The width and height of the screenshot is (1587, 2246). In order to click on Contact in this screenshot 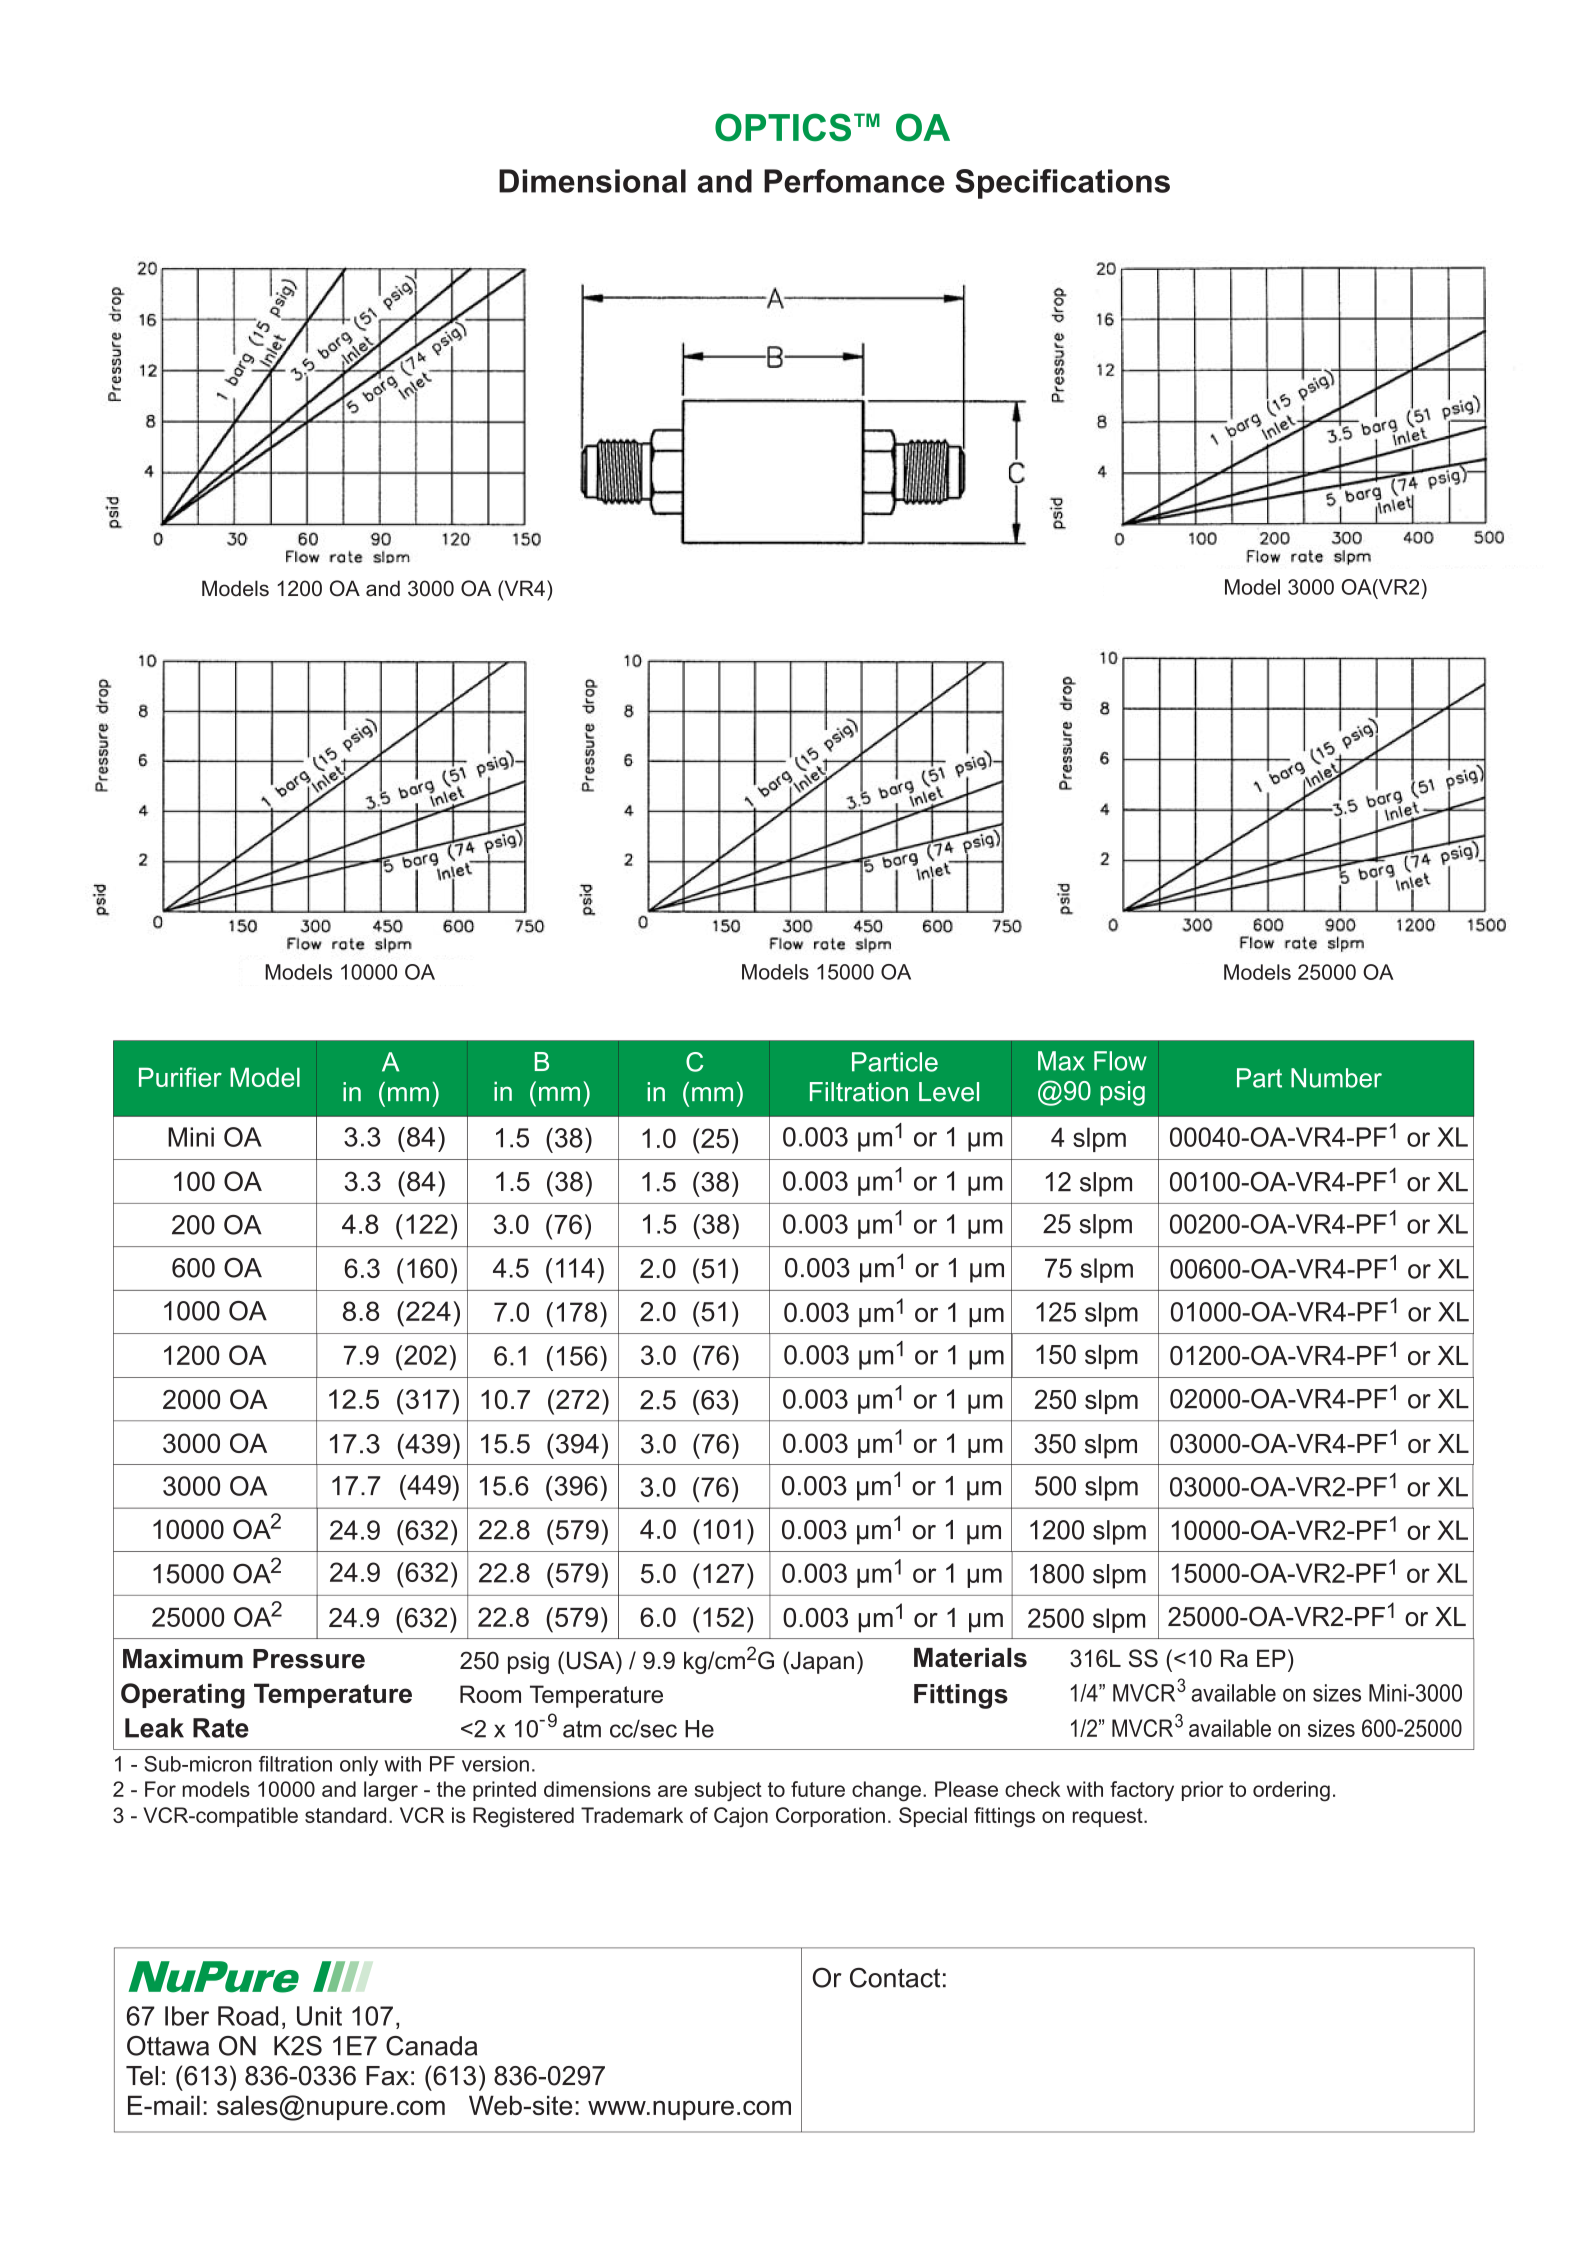, I will do `click(895, 1978)`.
